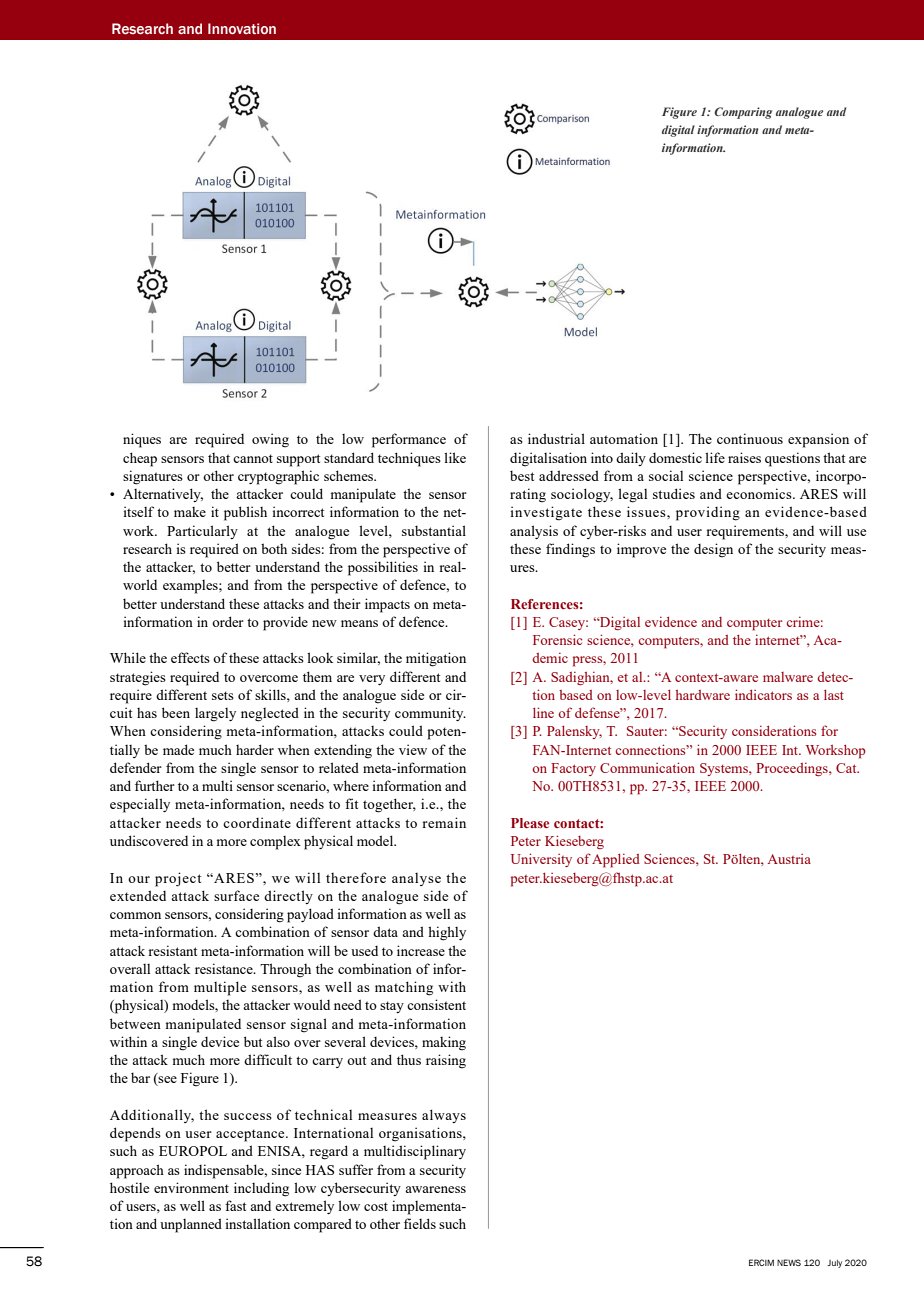 This screenshot has height=1308, width=924. What do you see at coordinates (253, 458) in the screenshot?
I see `cannot` at bounding box center [253, 458].
